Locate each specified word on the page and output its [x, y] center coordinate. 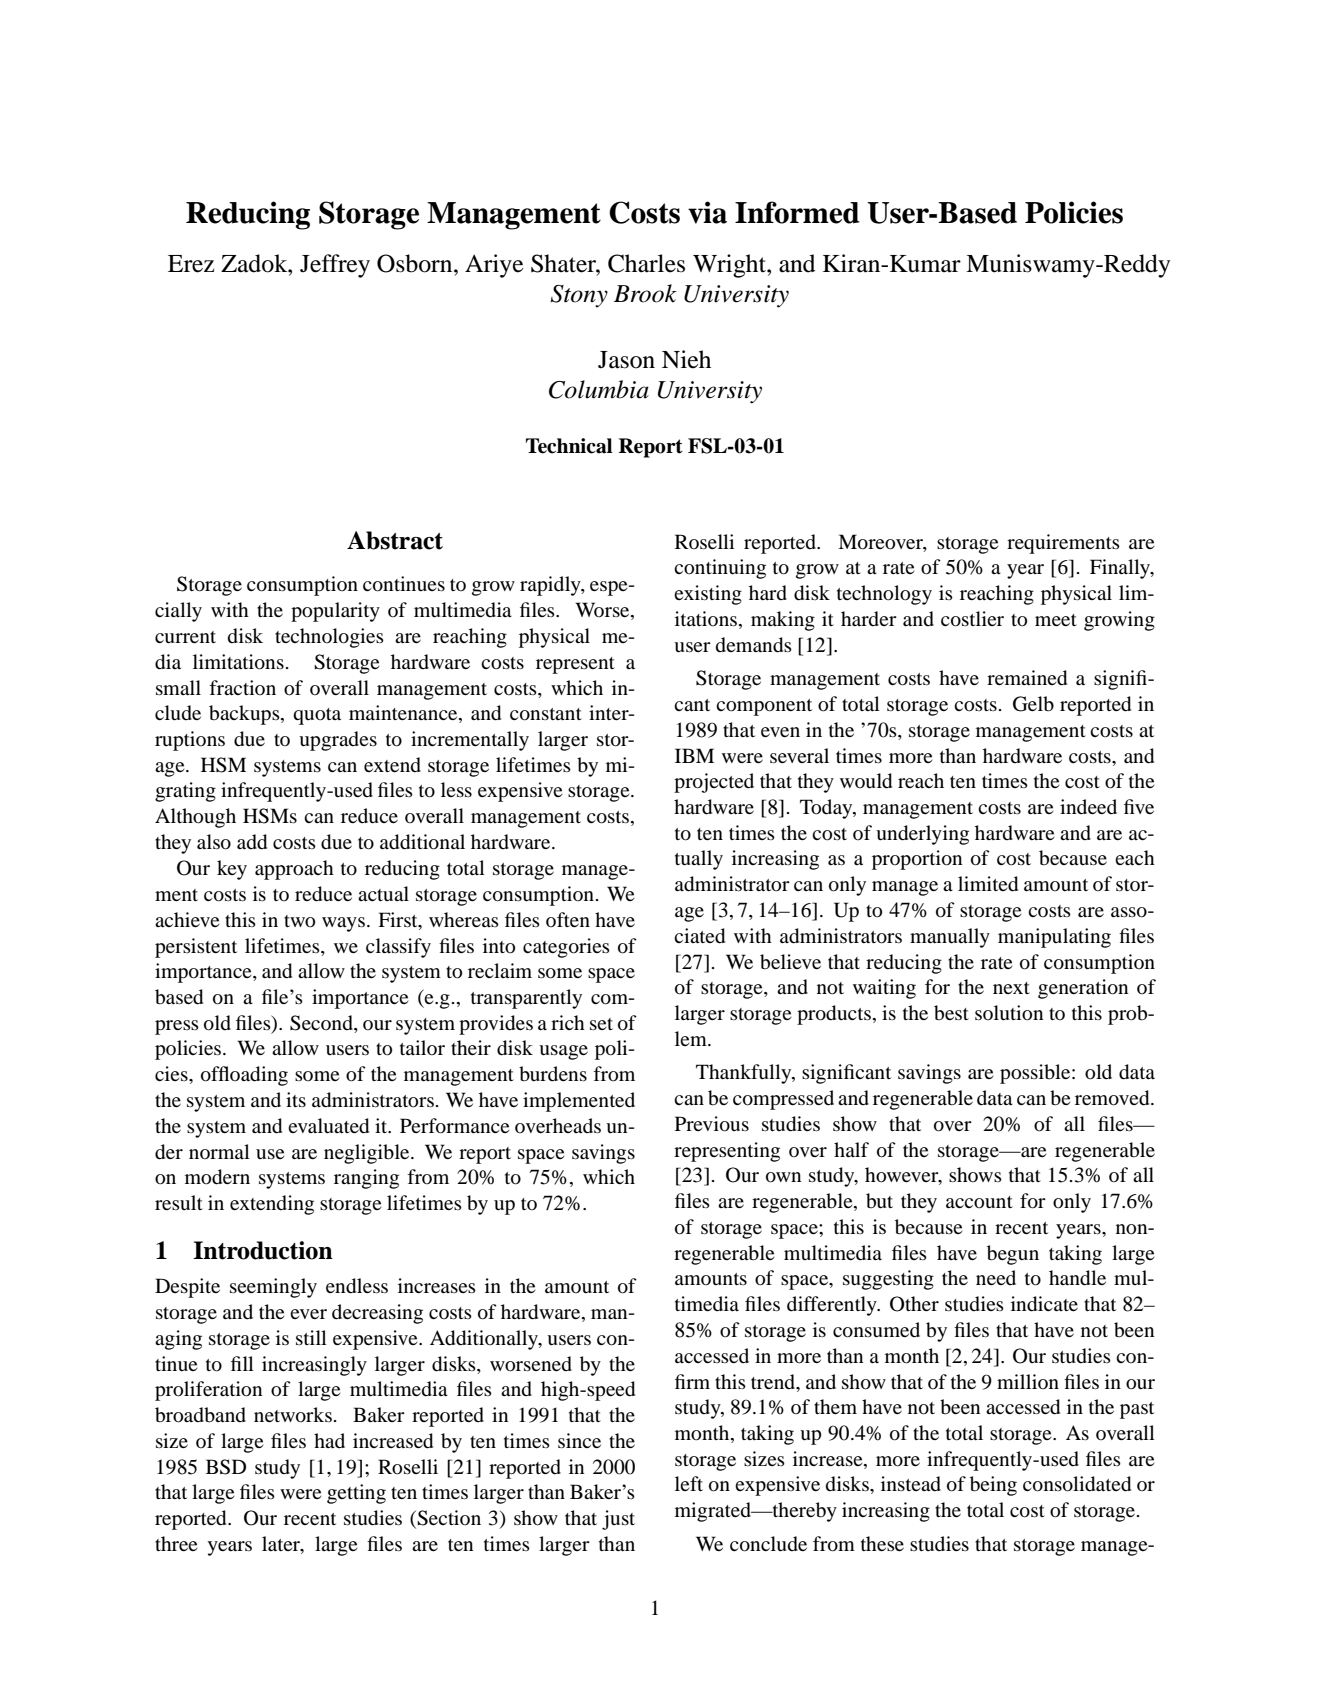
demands [754, 645]
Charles [646, 263]
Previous [712, 1124]
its [296, 1099]
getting [356, 1494]
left [689, 1483]
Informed [797, 212]
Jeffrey [335, 266]
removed [1113, 1098]
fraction [242, 687]
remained [1027, 678]
